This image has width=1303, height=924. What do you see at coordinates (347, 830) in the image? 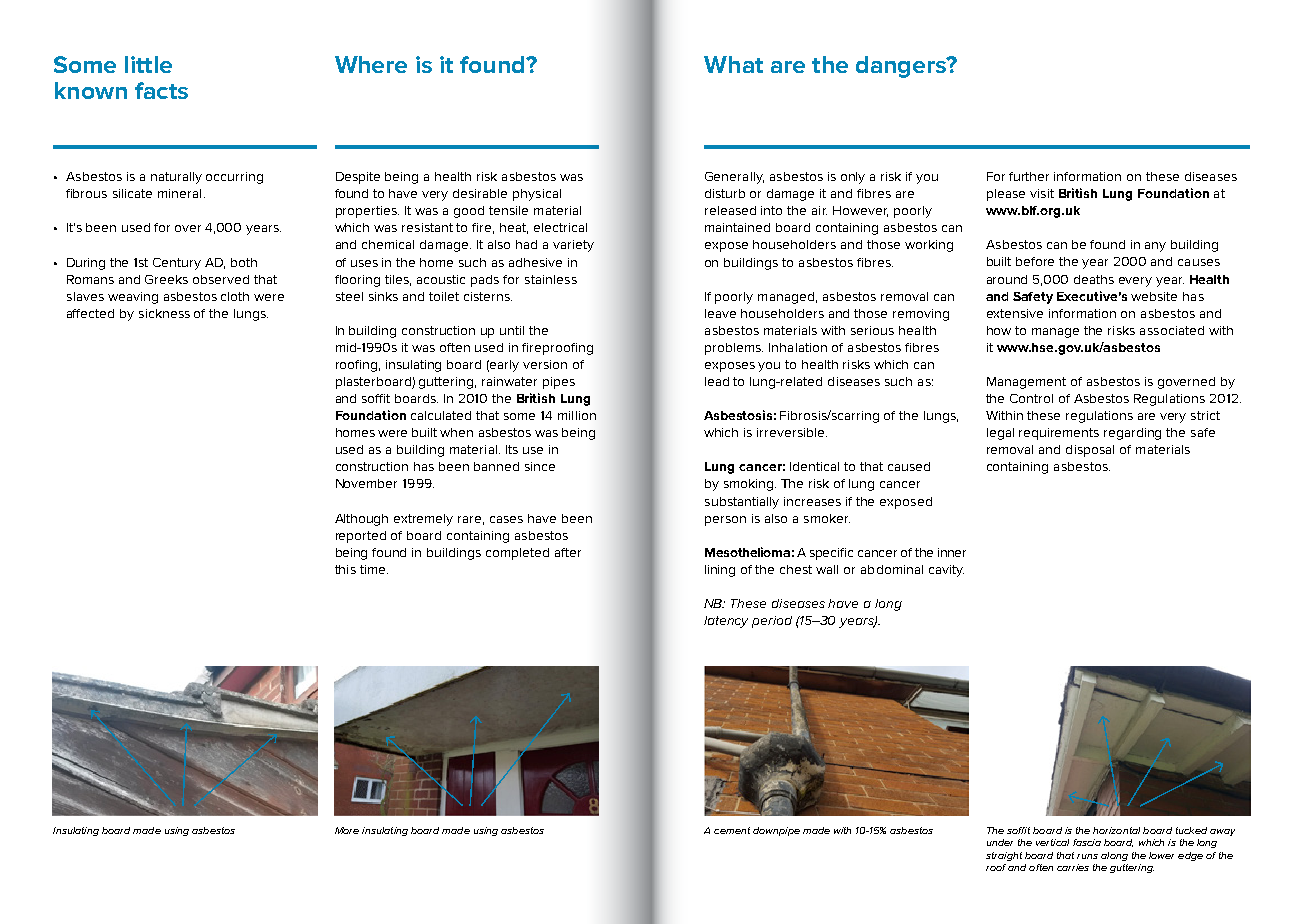
I see `More` at bounding box center [347, 830].
